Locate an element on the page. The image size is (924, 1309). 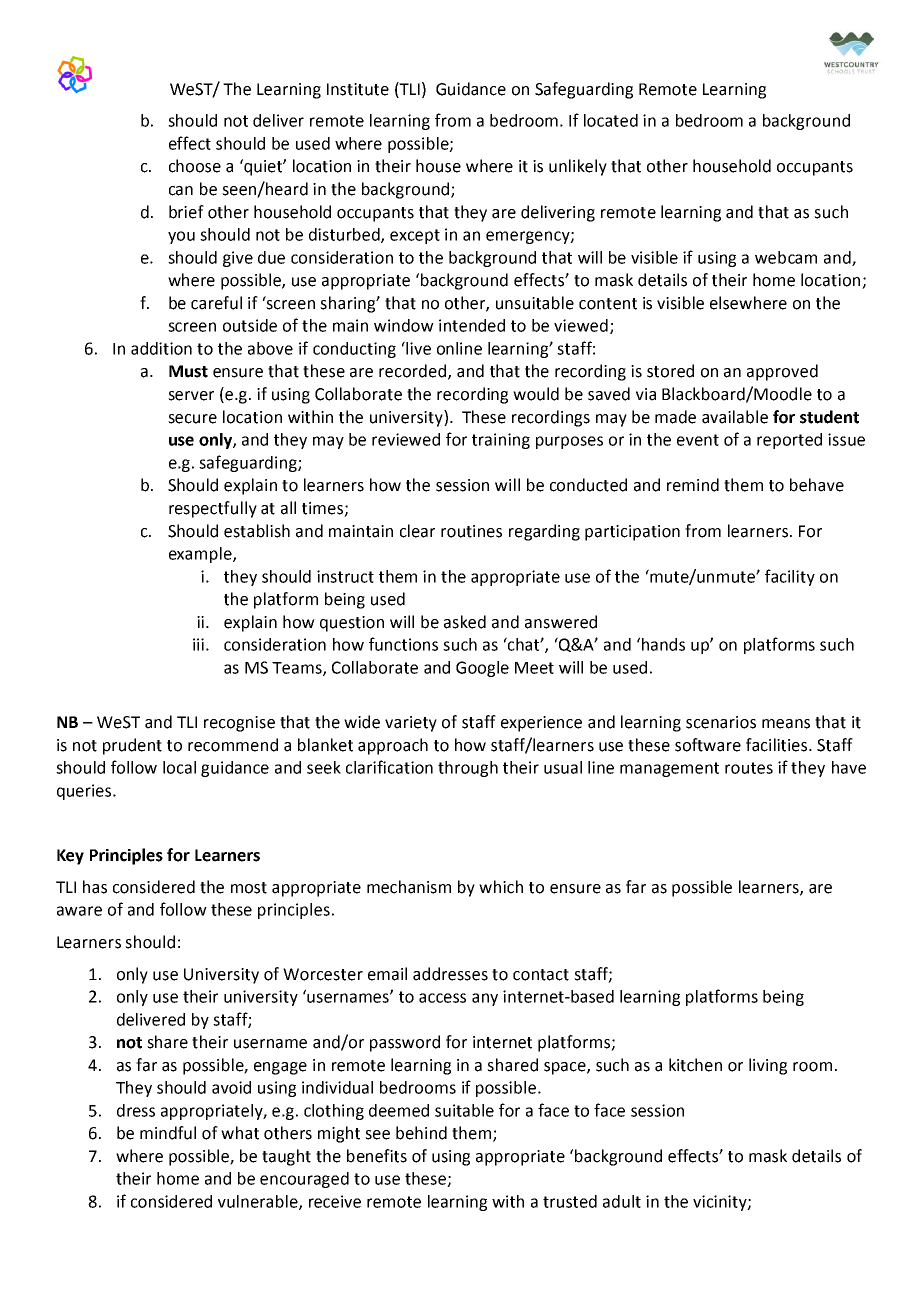
reported is located at coordinates (789, 441).
